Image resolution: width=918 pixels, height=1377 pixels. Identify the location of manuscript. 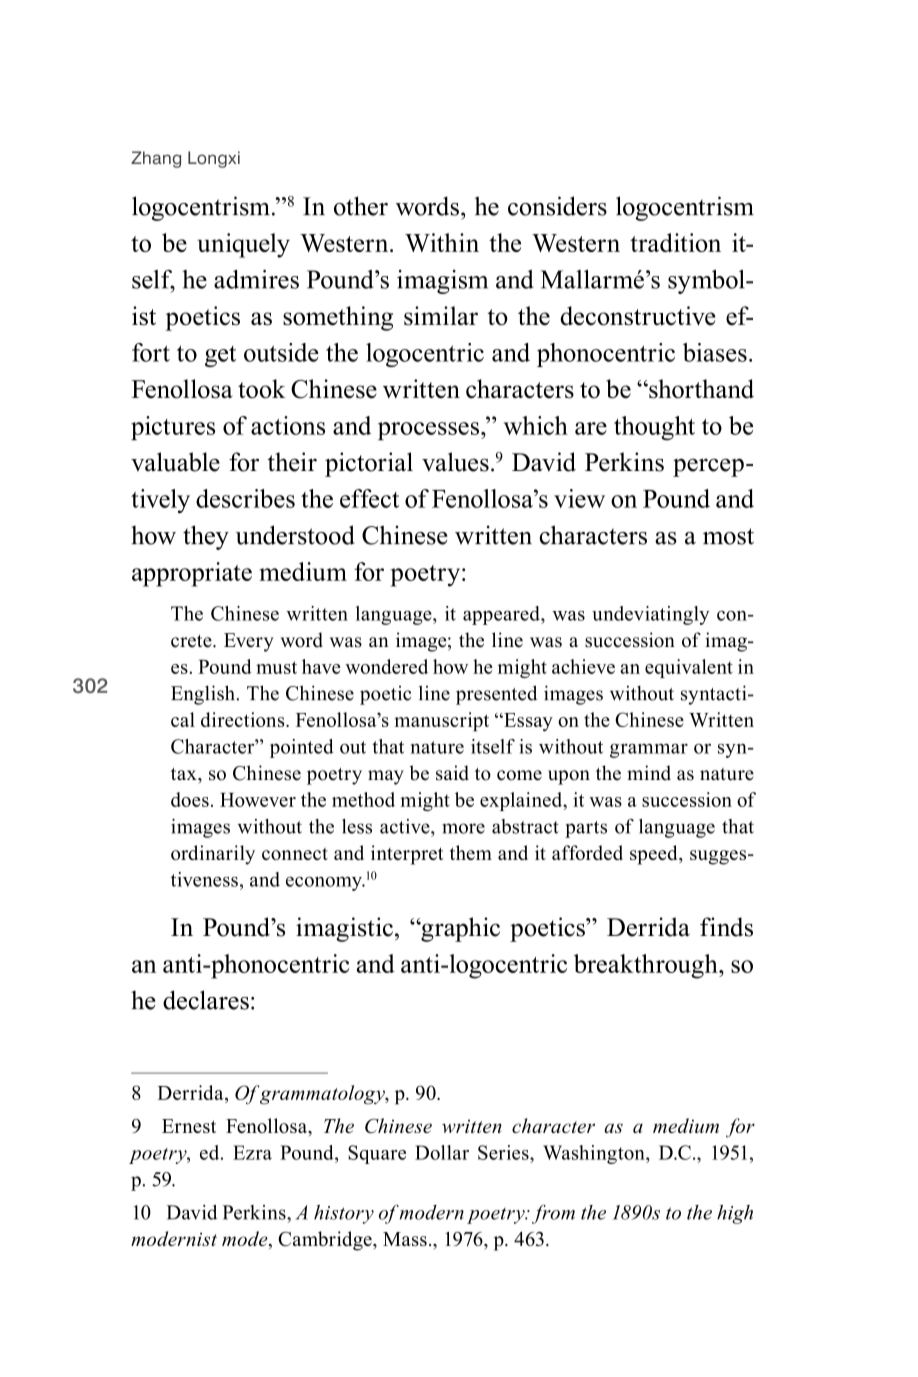
(441, 722).
